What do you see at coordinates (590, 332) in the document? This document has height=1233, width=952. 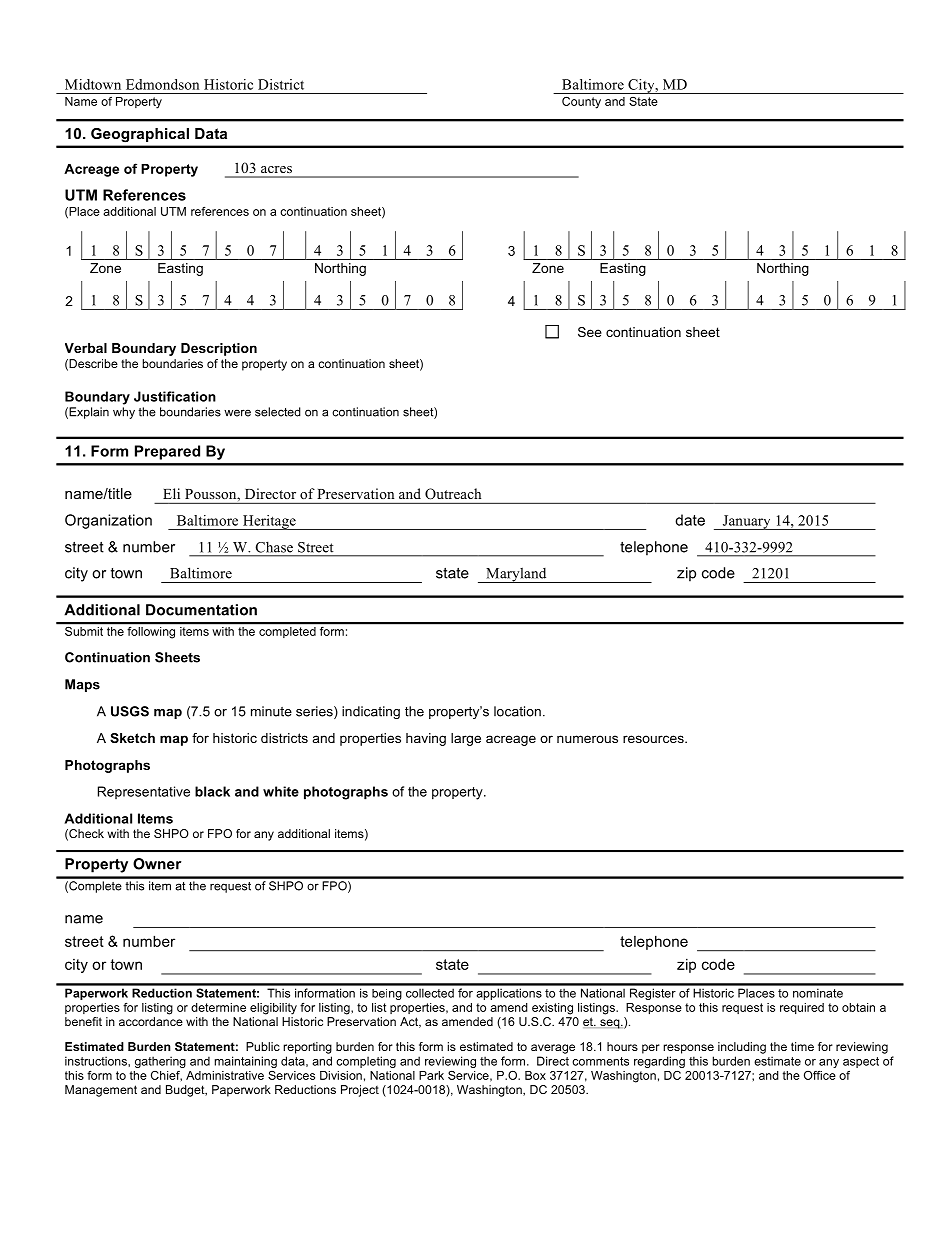 I see `See` at bounding box center [590, 332].
